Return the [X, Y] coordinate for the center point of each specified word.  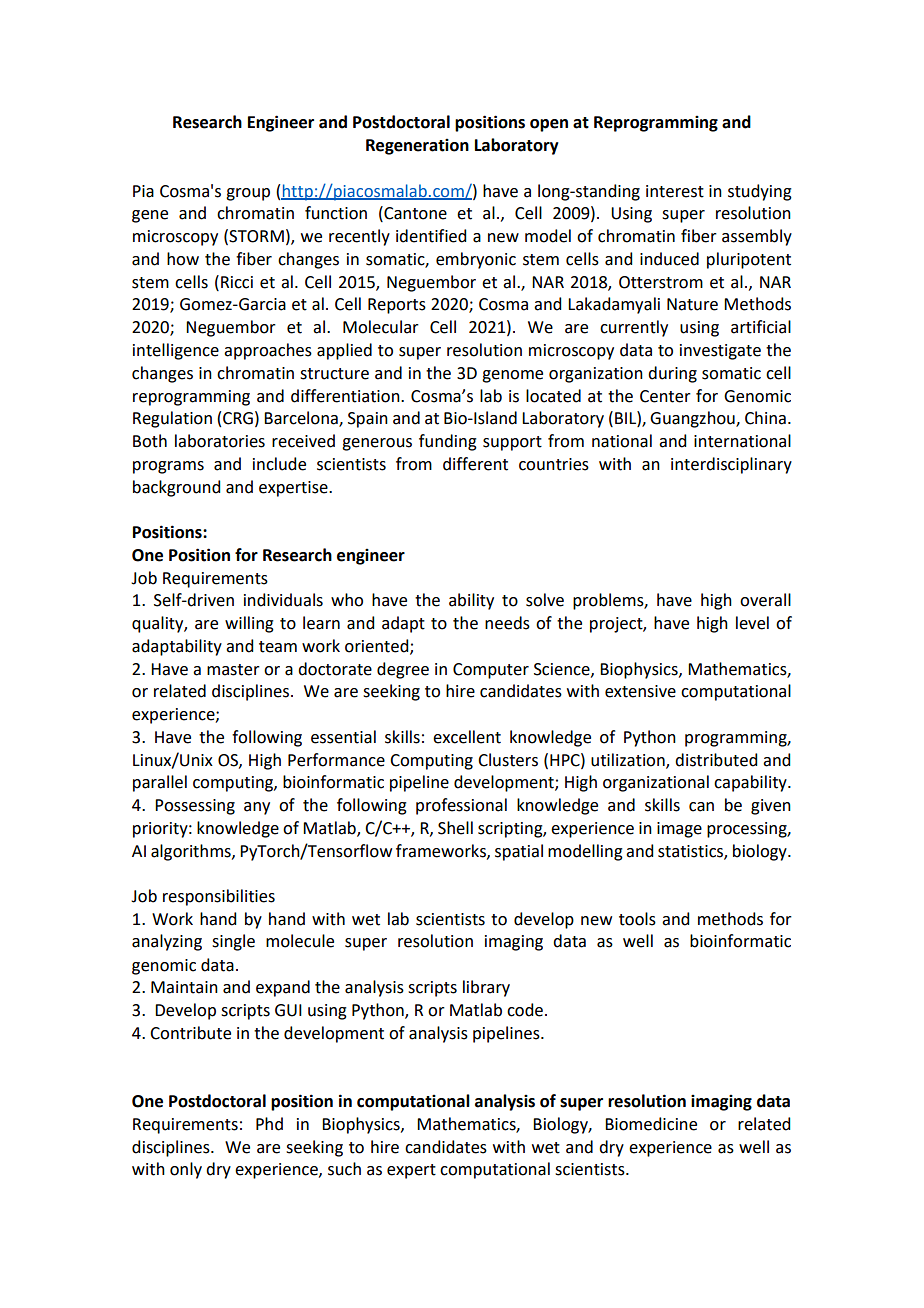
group [248, 194]
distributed [716, 760]
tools [637, 919]
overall [765, 600]
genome [512, 376]
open [549, 125]
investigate [720, 352]
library [486, 988]
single [233, 942]
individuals [283, 600]
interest [675, 191]
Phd [269, 1124]
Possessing [195, 807]
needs [507, 623]
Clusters [508, 760]
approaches [268, 351]
